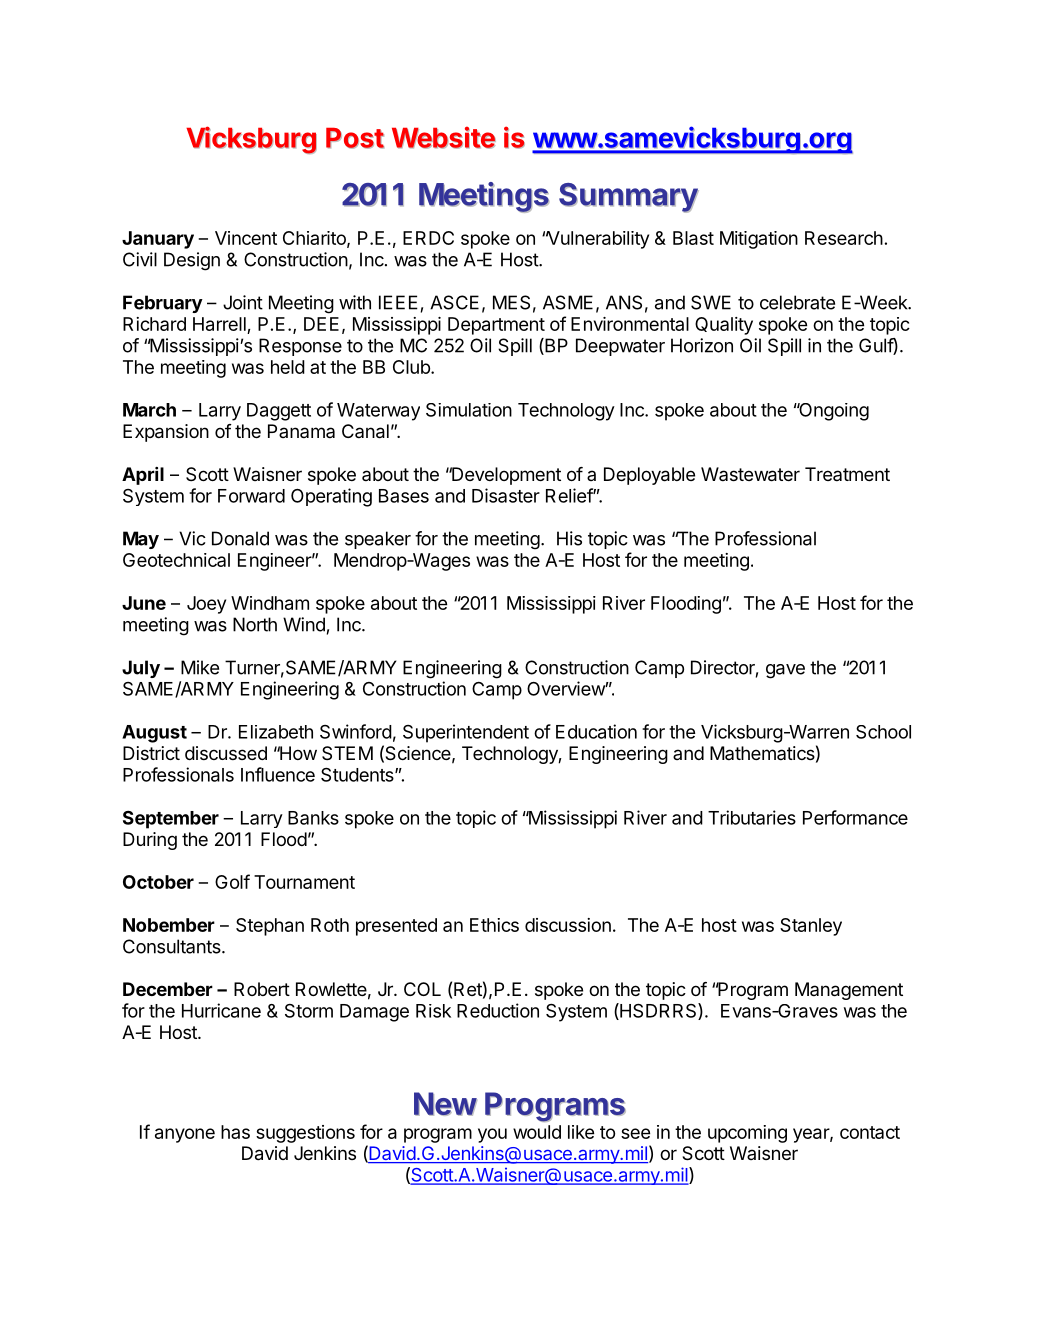 This page has height=1344, width=1038. I want to click on Design, so click(192, 261).
